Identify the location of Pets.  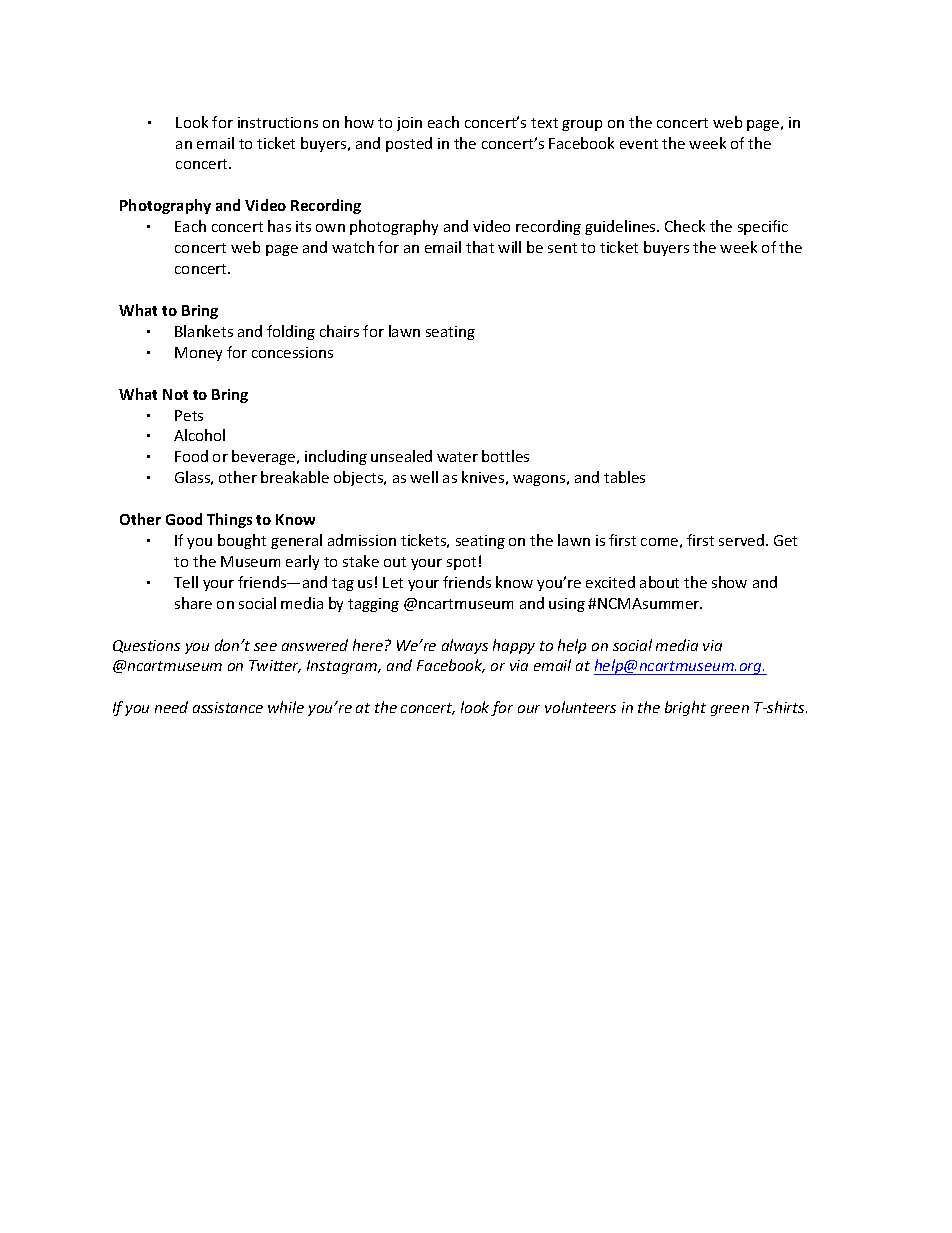
(189, 415).
